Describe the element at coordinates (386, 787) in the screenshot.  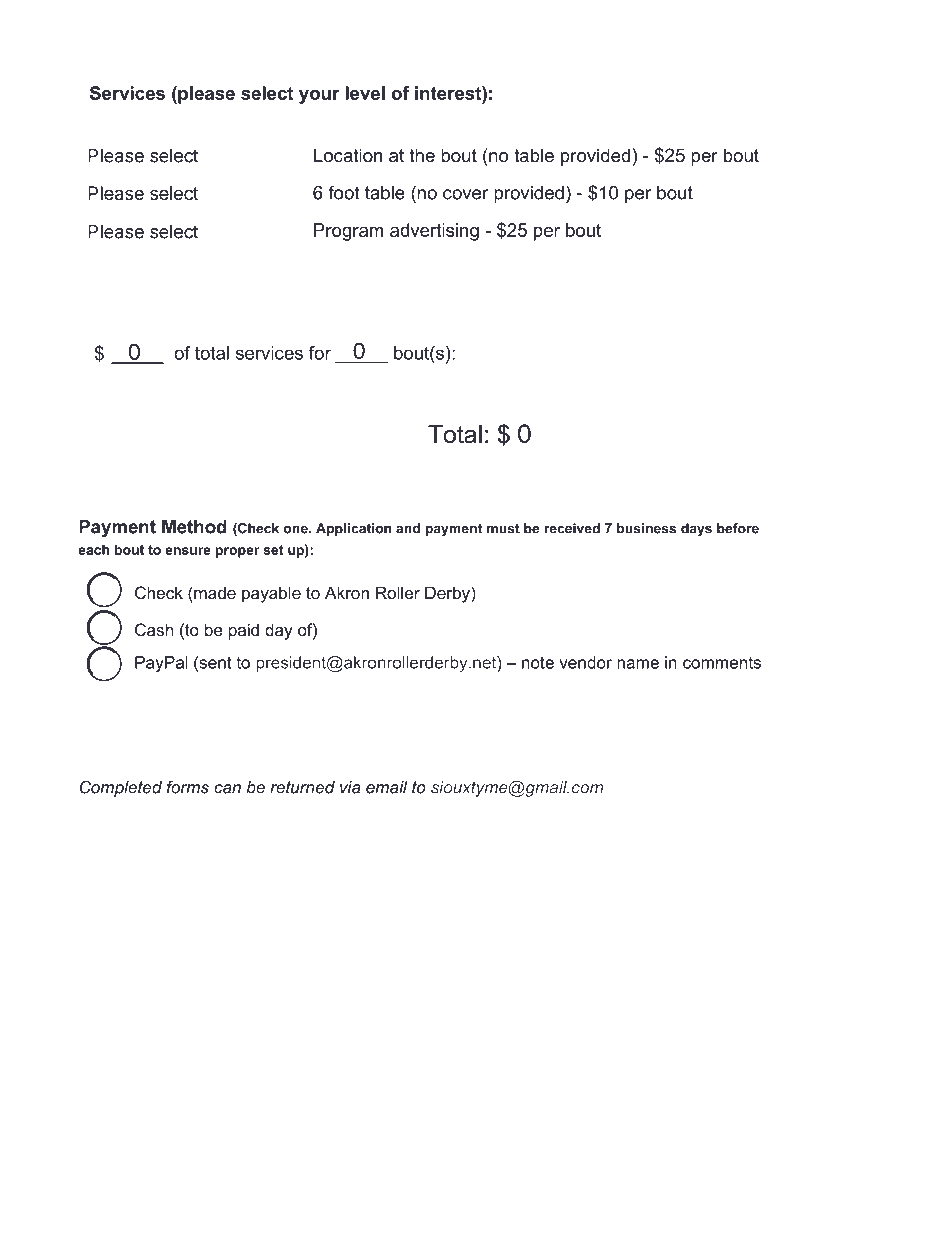
I see `email` at that location.
